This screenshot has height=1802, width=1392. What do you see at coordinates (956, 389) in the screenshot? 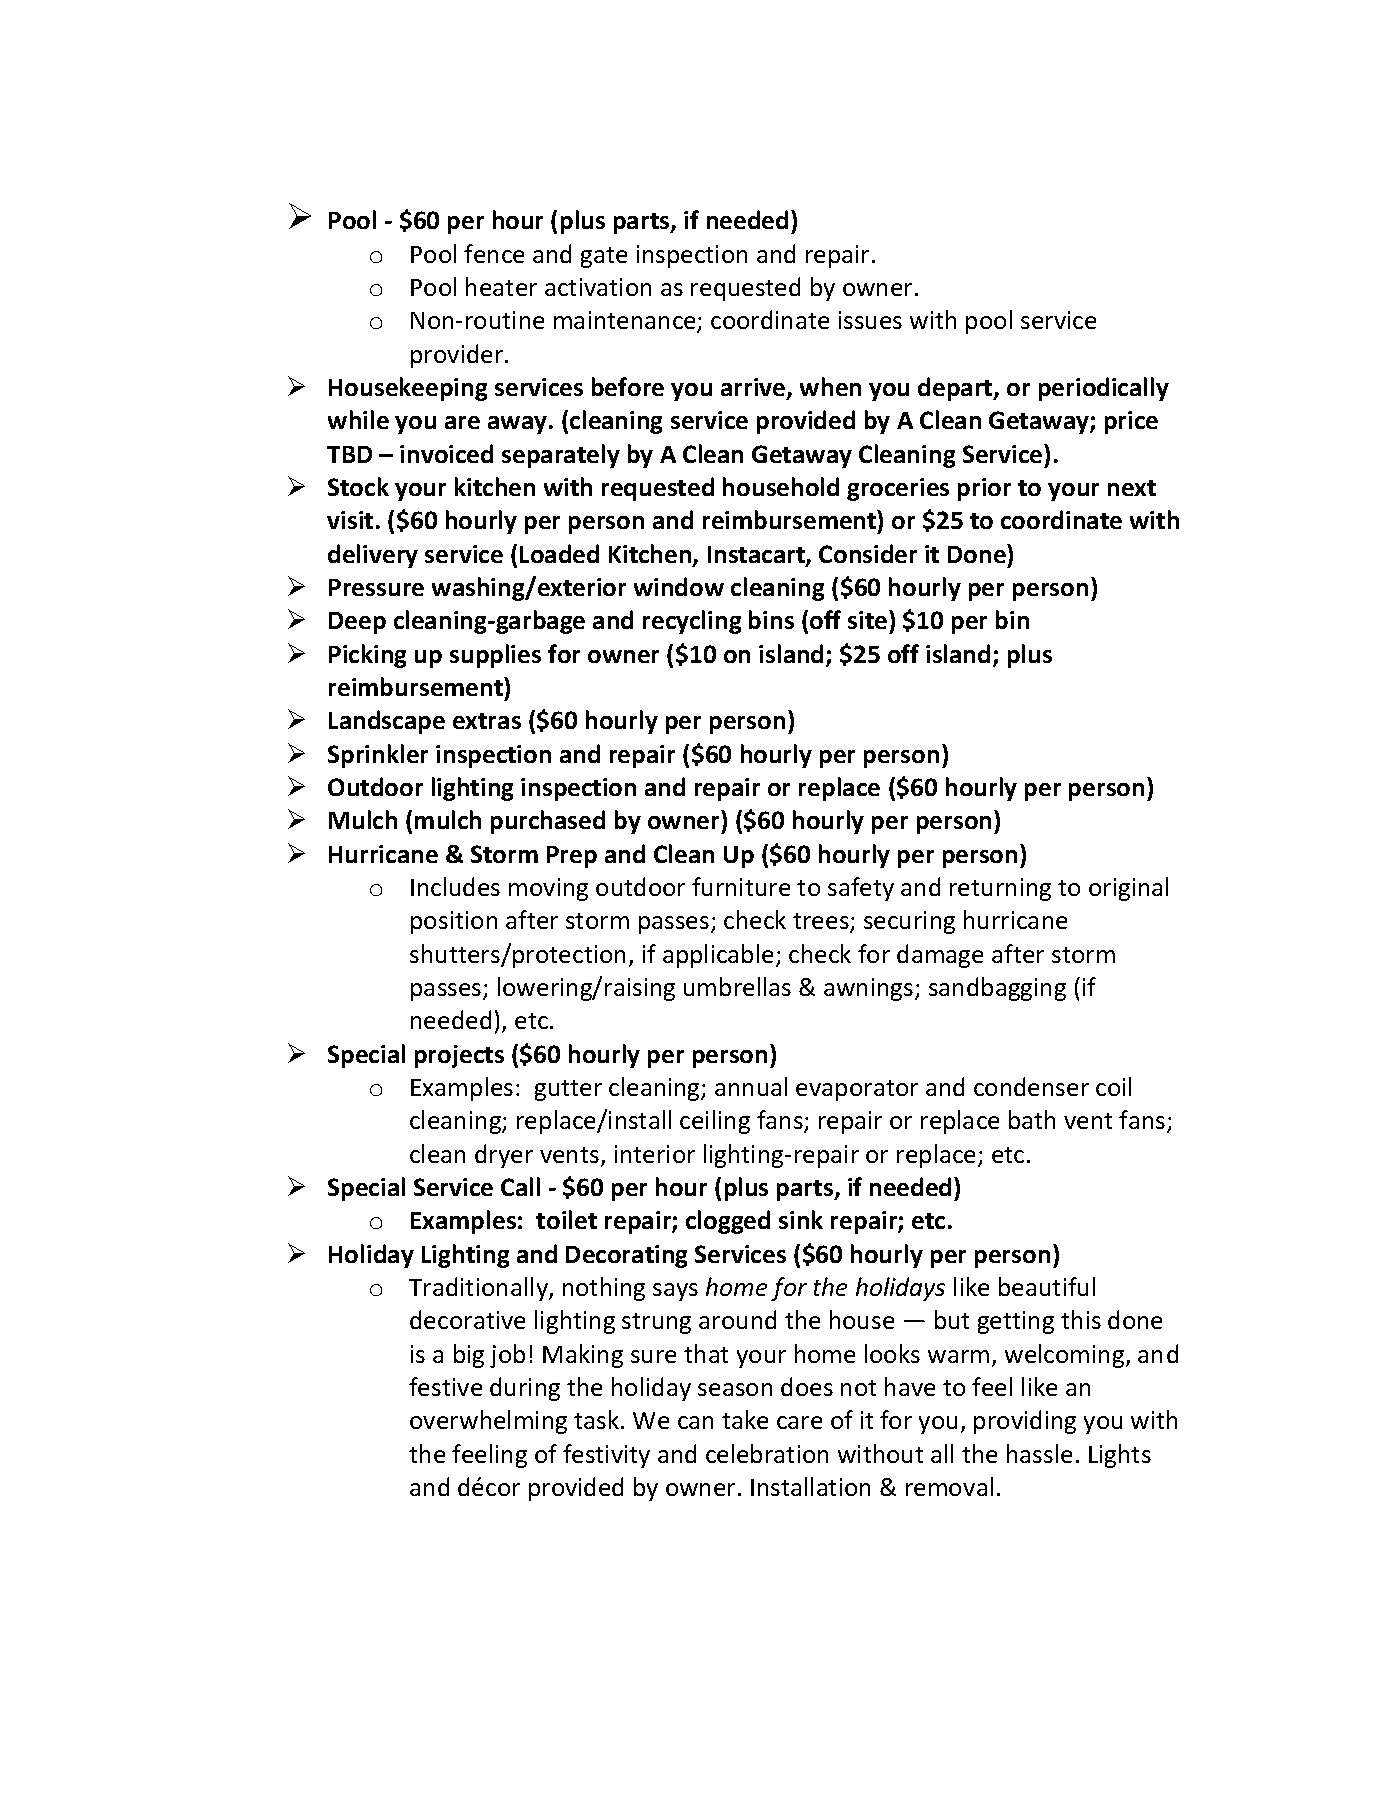
I see `depart` at bounding box center [956, 389].
